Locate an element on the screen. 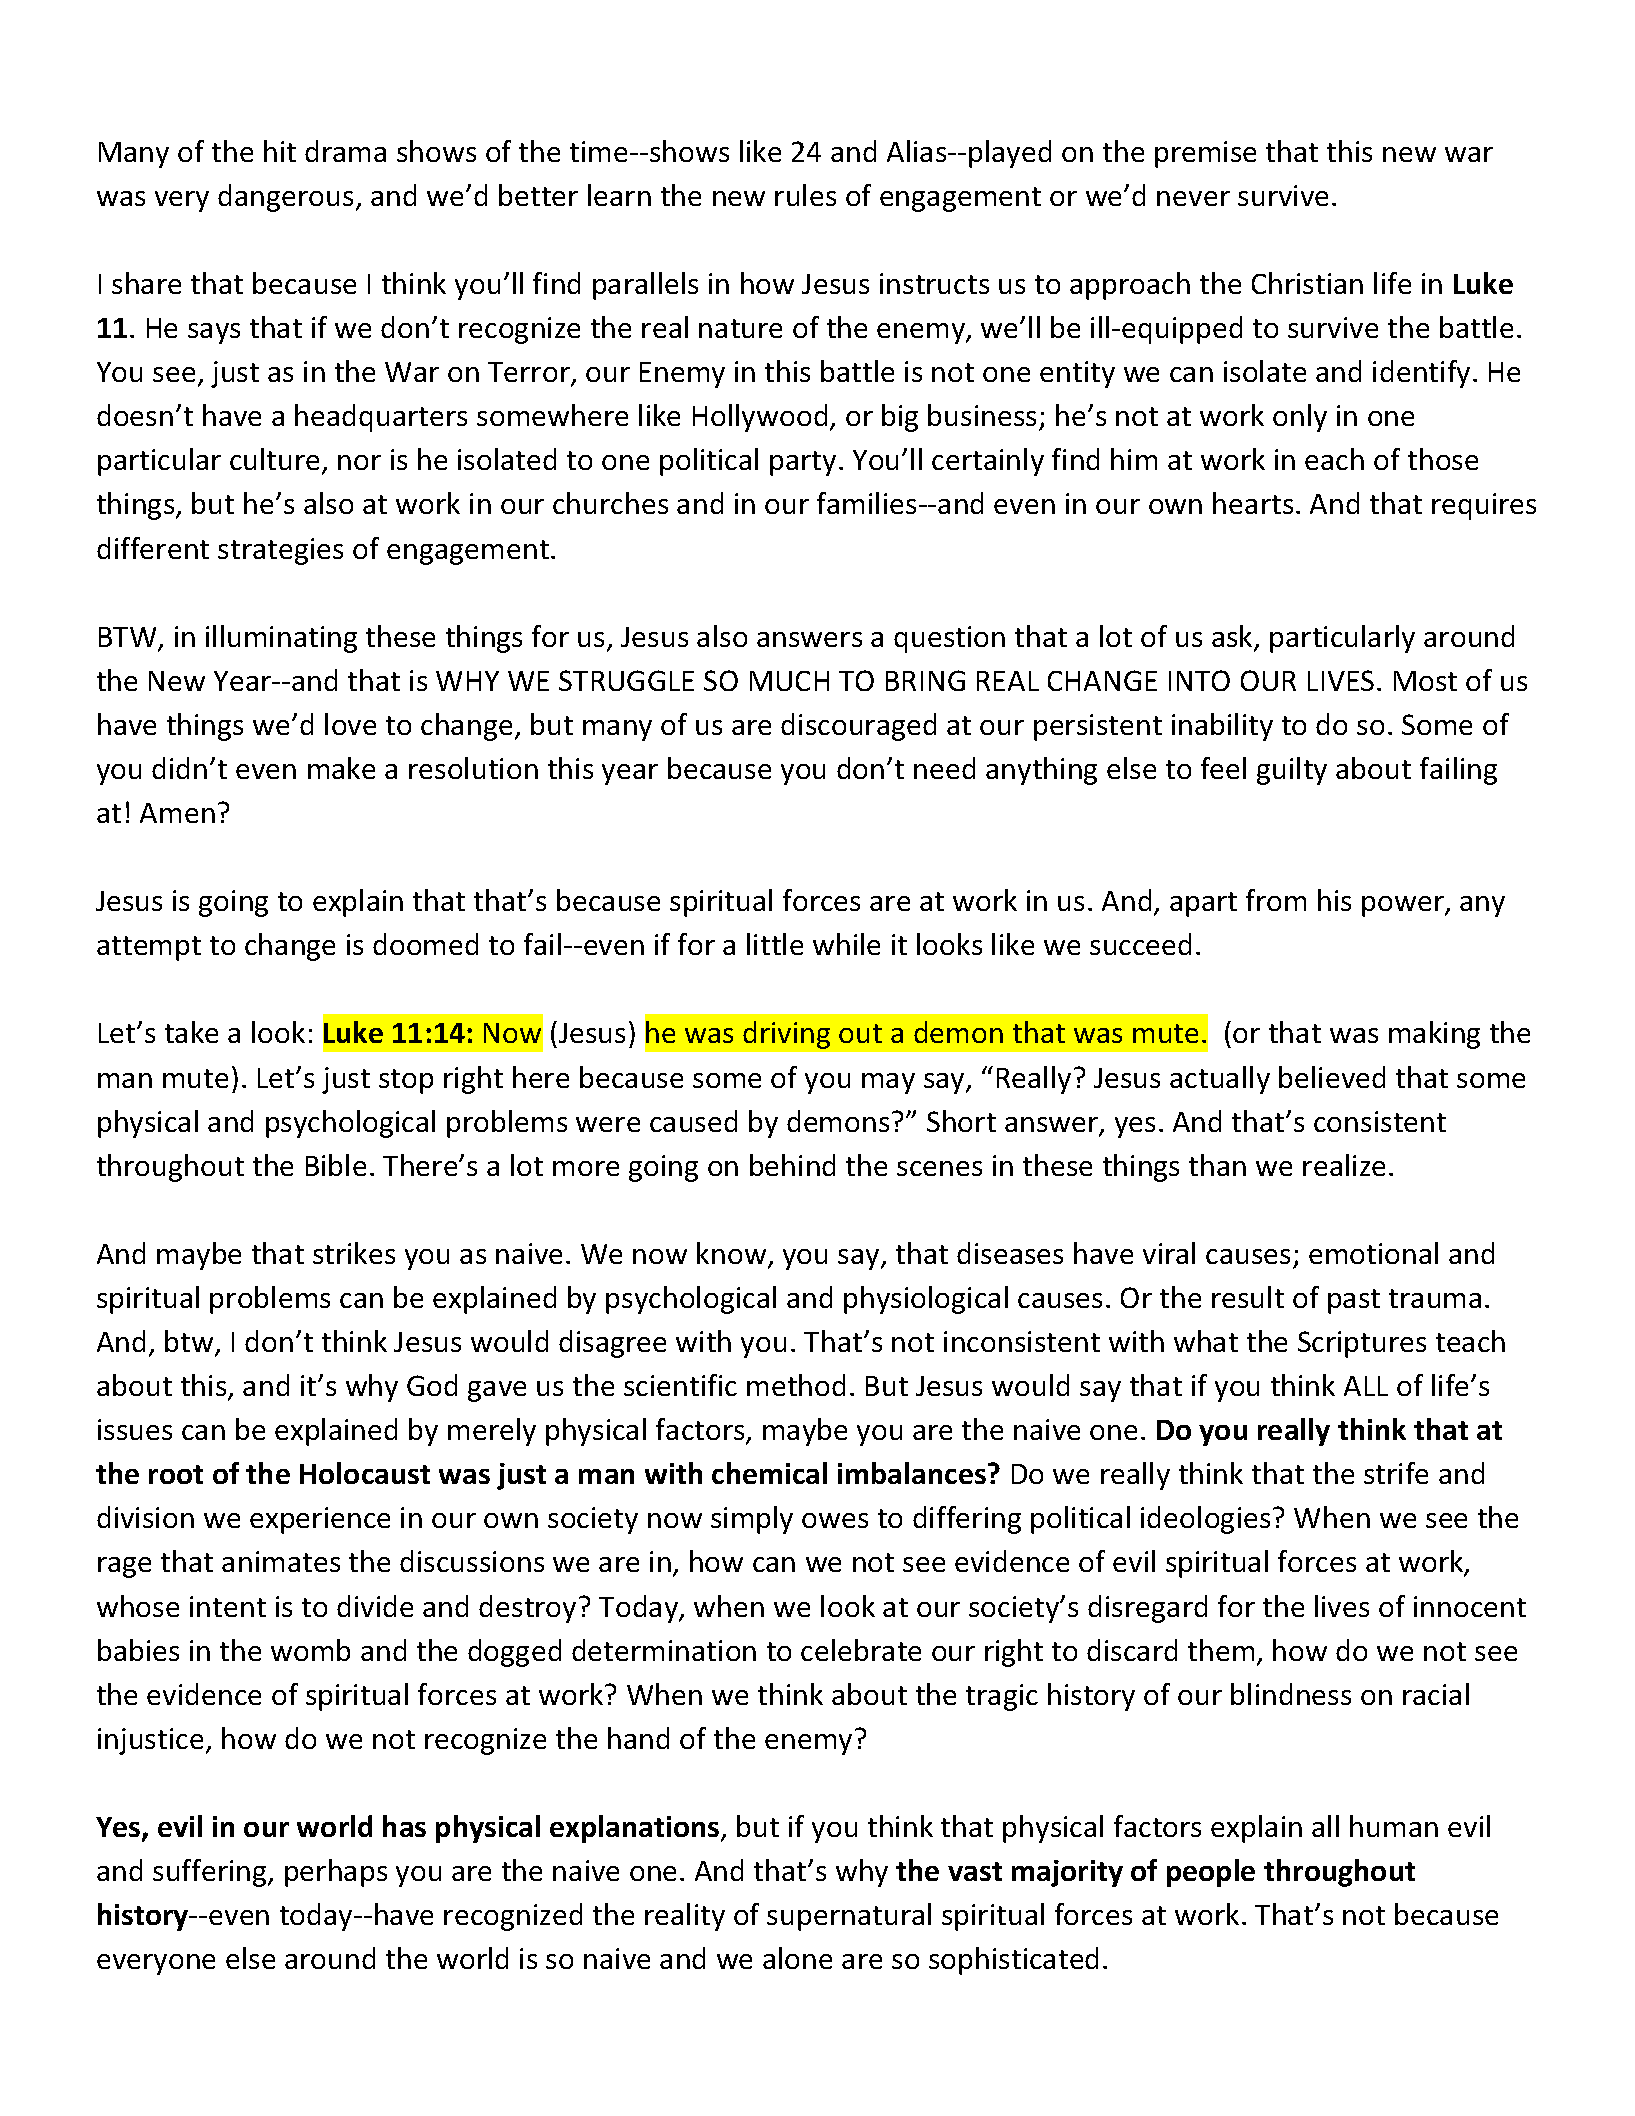 The width and height of the screenshot is (1635, 2116). chemical is located at coordinates (769, 1473).
